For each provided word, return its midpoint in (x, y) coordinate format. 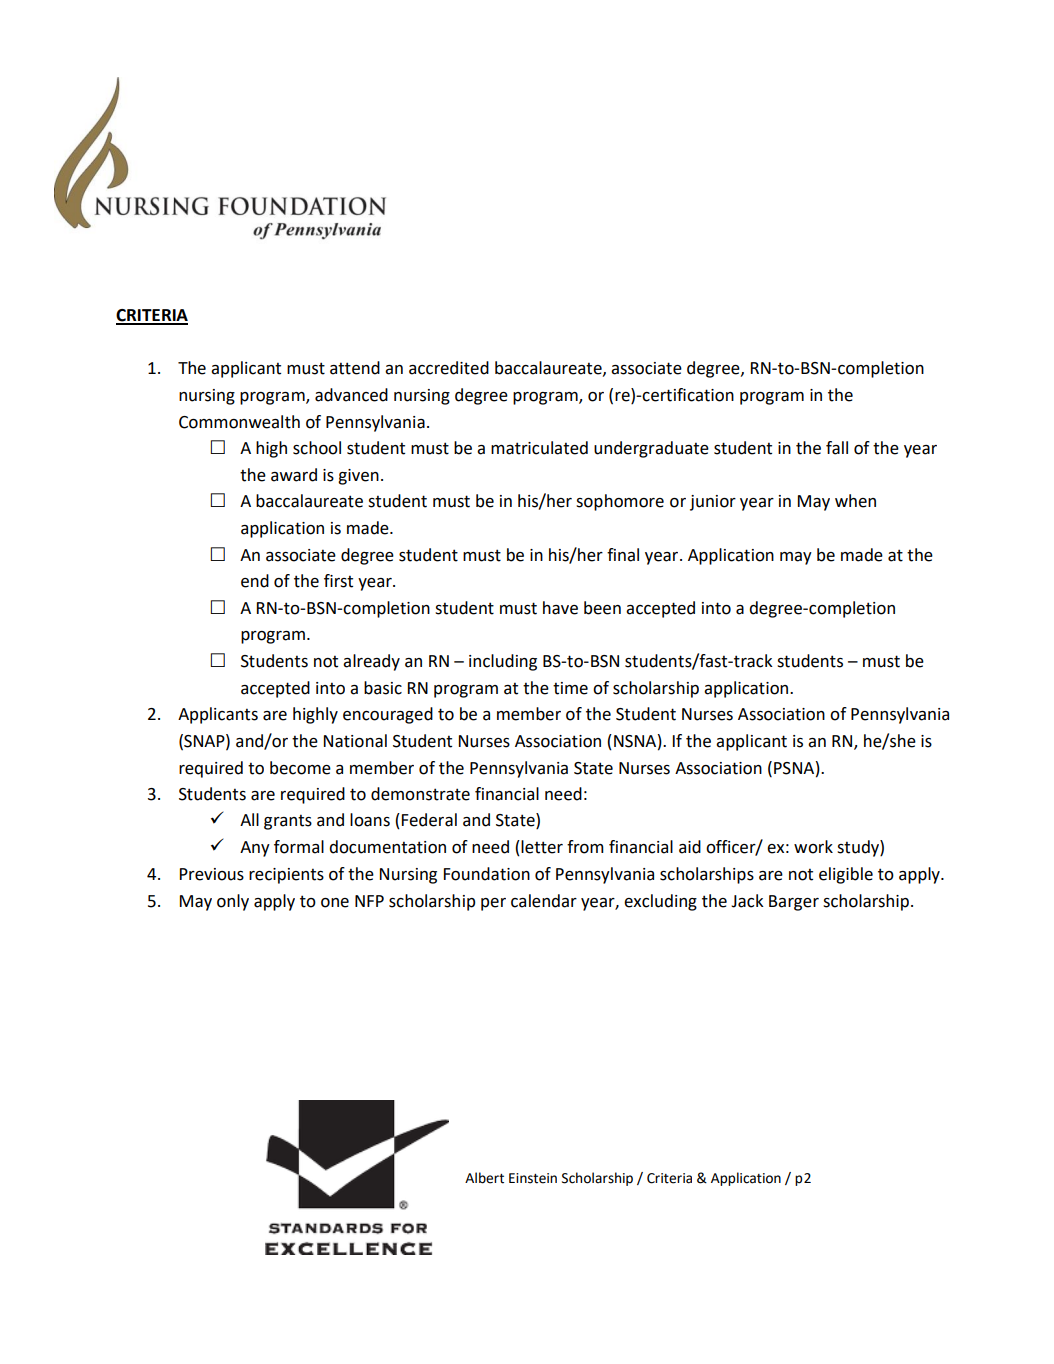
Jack (747, 901)
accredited (449, 368)
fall (837, 448)
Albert (484, 1178)
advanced (351, 395)
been (602, 608)
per (493, 904)
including (503, 662)
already (371, 662)
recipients (286, 876)
